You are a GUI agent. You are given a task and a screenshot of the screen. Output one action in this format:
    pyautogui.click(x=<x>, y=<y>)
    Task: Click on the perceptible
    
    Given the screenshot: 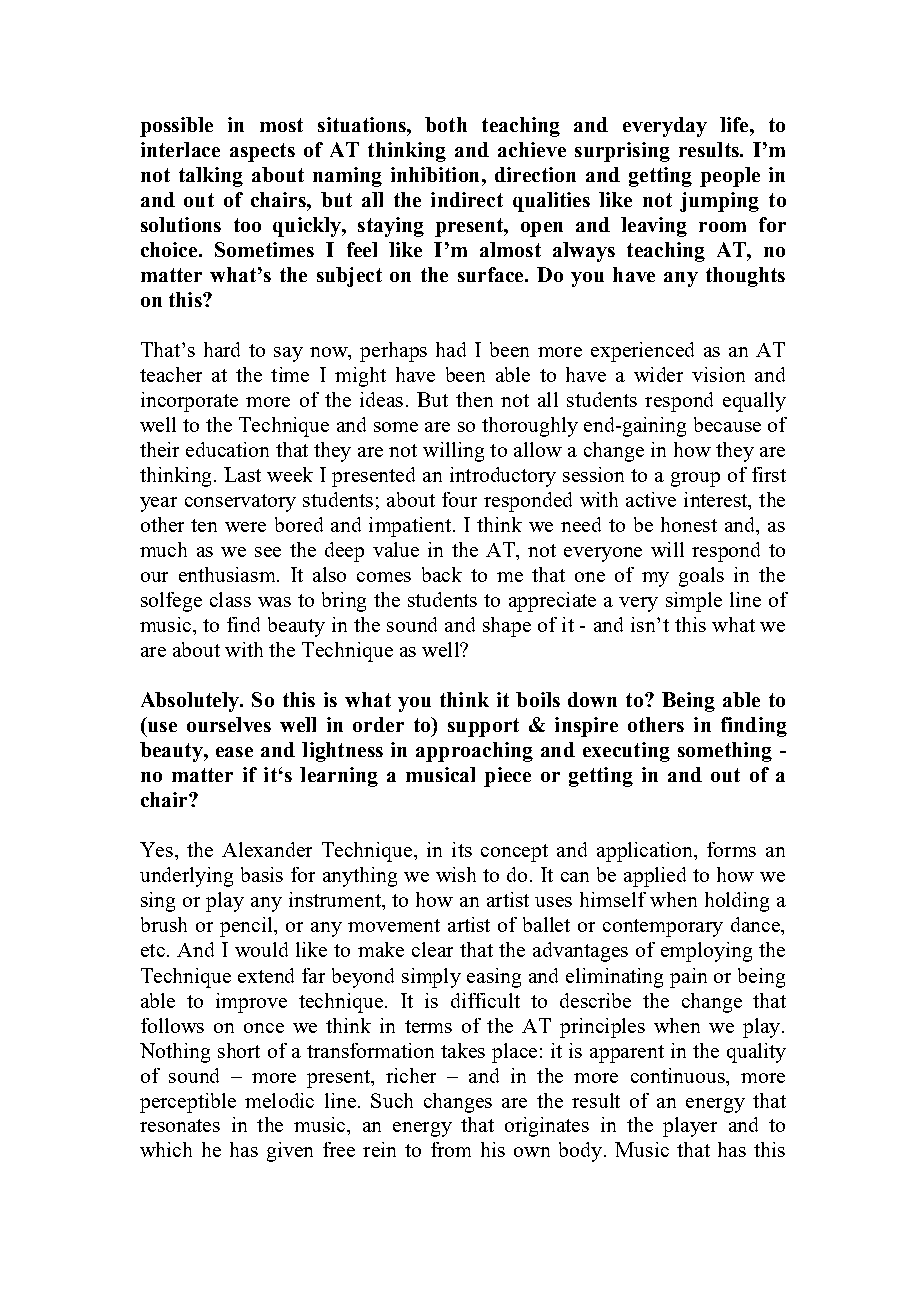 What is the action you would take?
    pyautogui.click(x=188, y=1103)
